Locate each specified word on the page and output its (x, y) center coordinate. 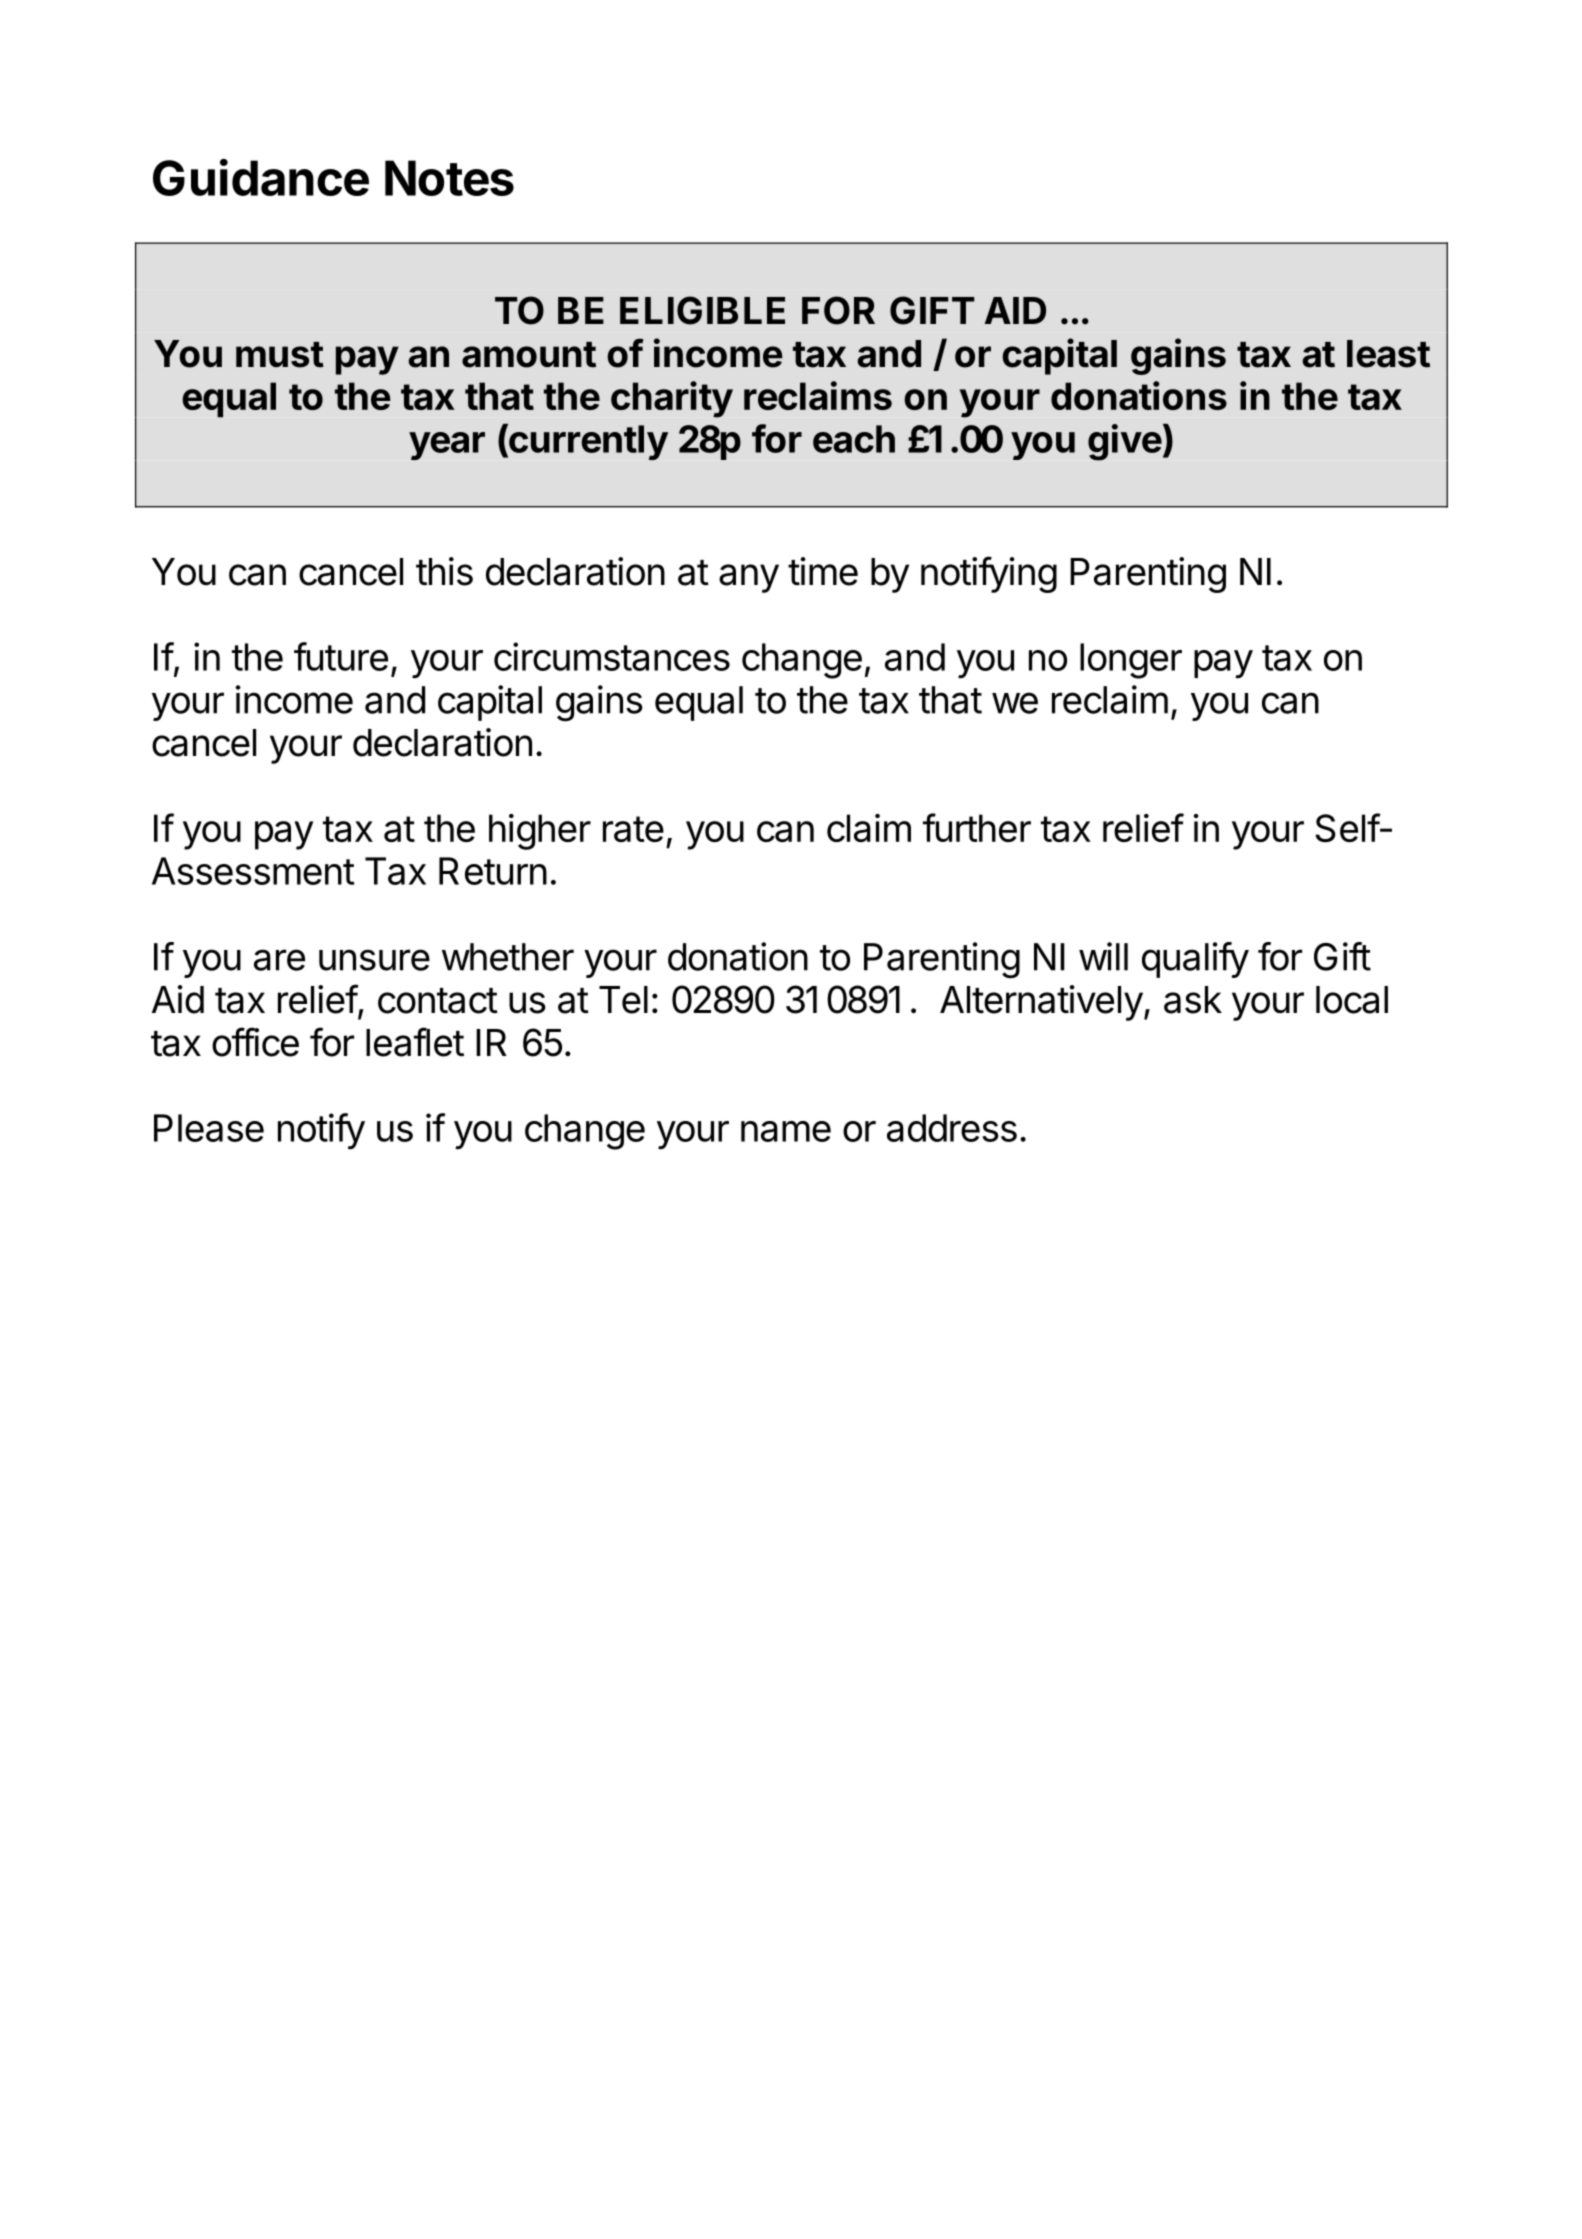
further (977, 827)
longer (1131, 661)
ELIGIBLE (702, 310)
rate (633, 829)
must (280, 355)
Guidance (261, 177)
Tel (623, 1000)
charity (672, 399)
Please (209, 1128)
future (341, 656)
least (1388, 354)
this (444, 571)
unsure (374, 960)
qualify (1195, 960)
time (823, 571)
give (1125, 442)
